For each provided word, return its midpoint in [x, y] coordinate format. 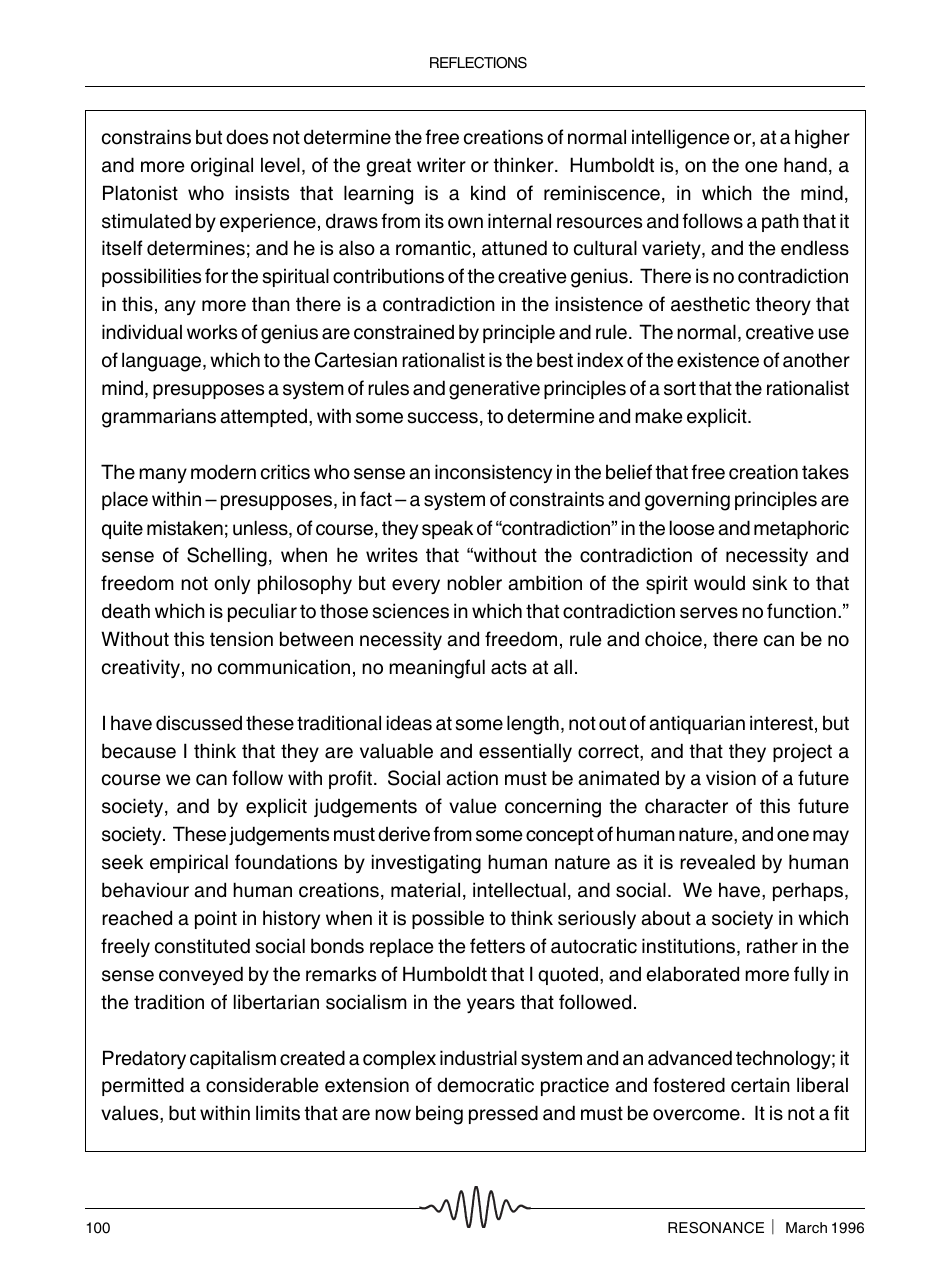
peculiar [262, 612]
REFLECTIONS [478, 63]
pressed [503, 1114]
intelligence [681, 139]
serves [709, 613]
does [247, 137]
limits [278, 1113]
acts [509, 667]
